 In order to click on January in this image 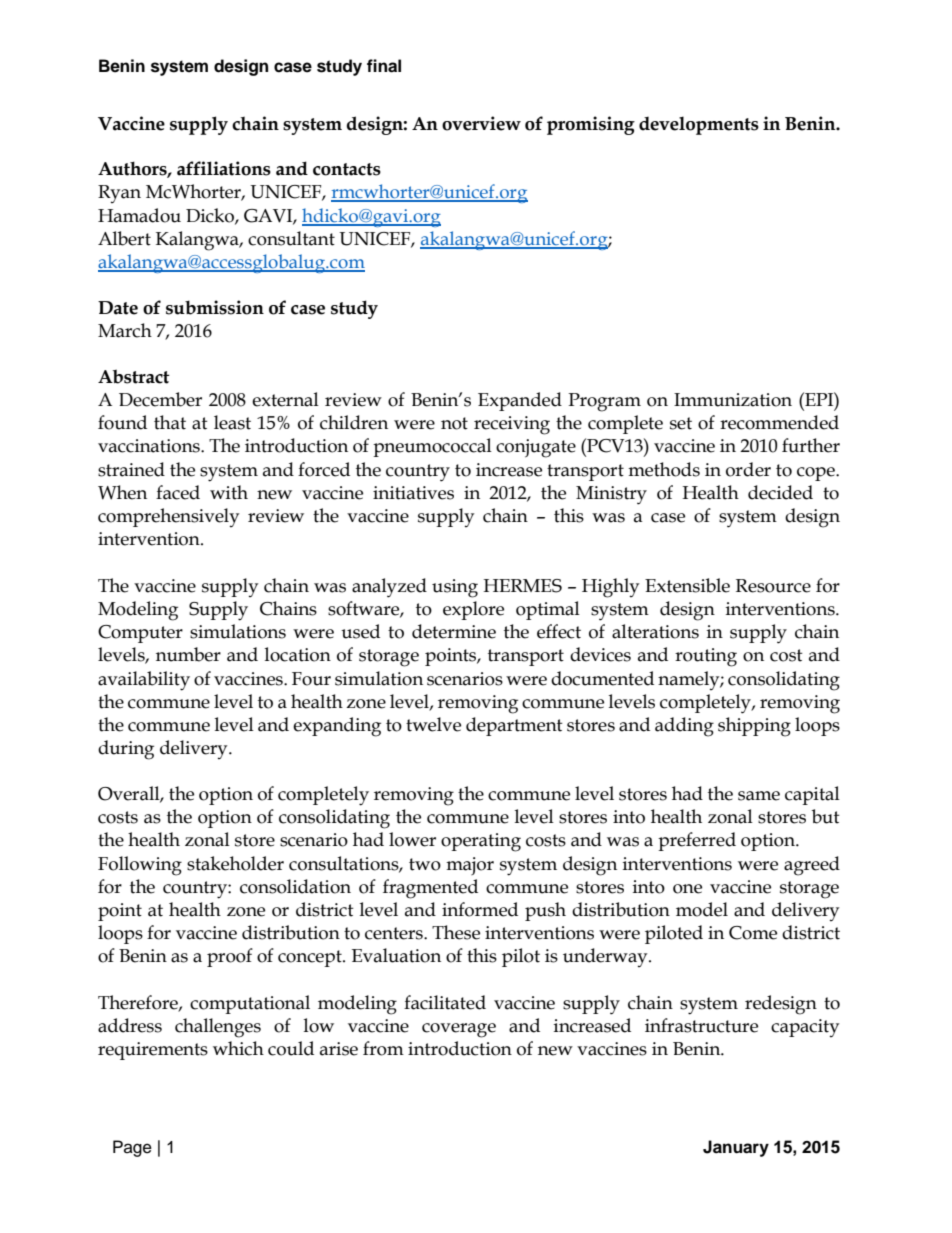, I will do `click(736, 1148)`.
